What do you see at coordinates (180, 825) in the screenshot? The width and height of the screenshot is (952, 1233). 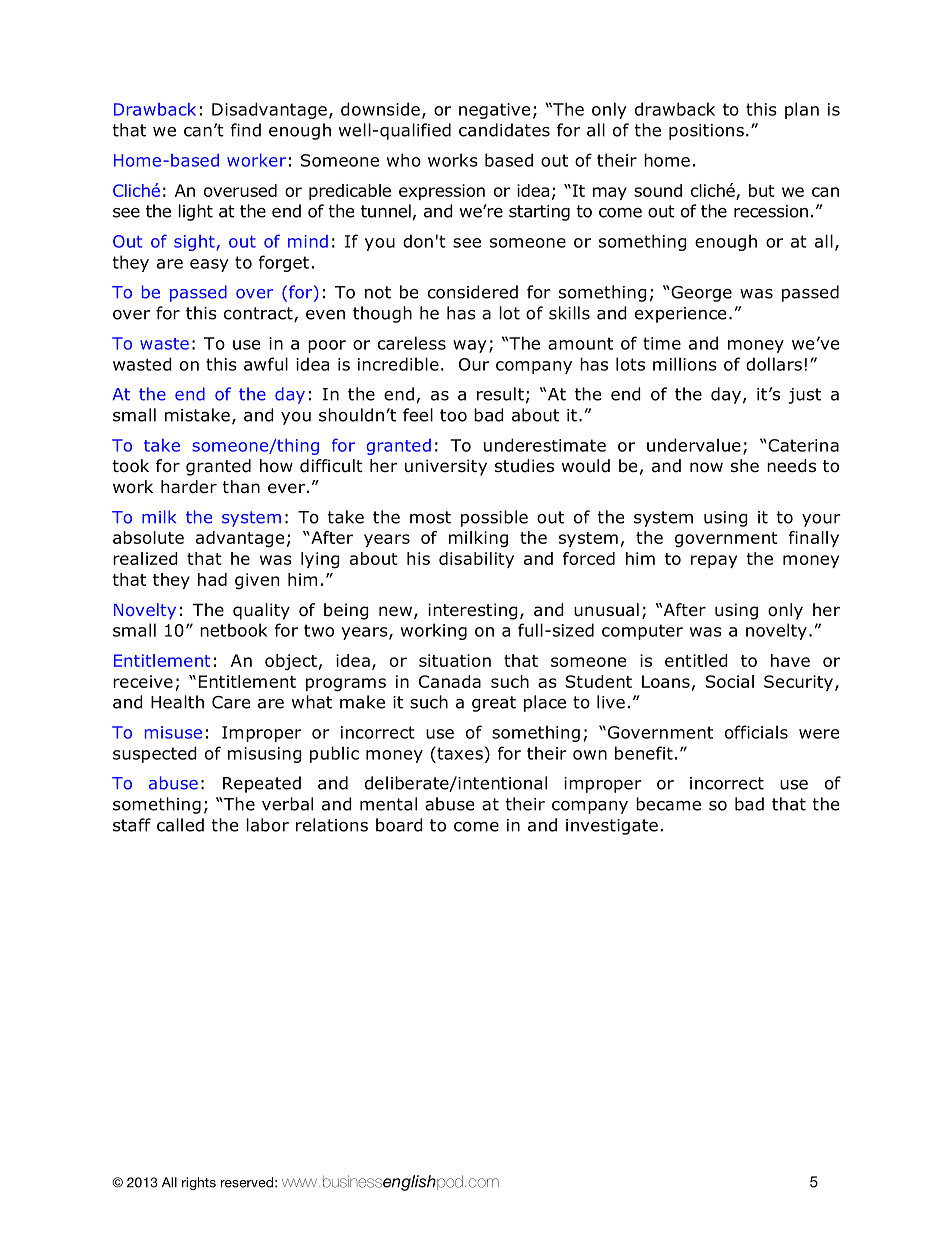 I see `called` at bounding box center [180, 825].
